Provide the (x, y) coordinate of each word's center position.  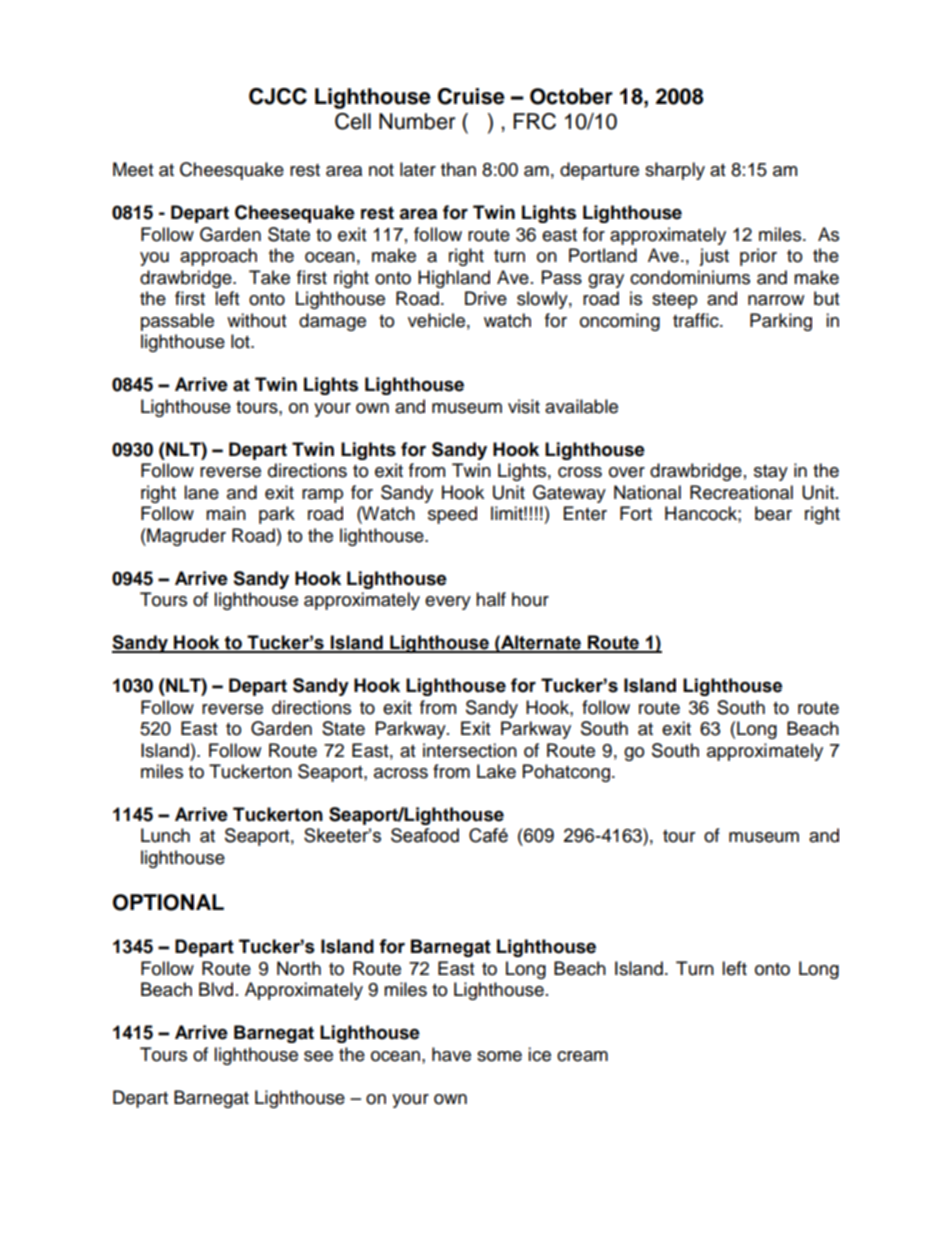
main (226, 513)
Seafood (425, 835)
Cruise (471, 96)
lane (201, 492)
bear (773, 513)
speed (452, 515)
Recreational (741, 492)
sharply (675, 171)
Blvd (216, 989)
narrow (776, 300)
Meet (133, 169)
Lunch (165, 835)
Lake (496, 771)
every (448, 603)
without (256, 320)
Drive (486, 298)
